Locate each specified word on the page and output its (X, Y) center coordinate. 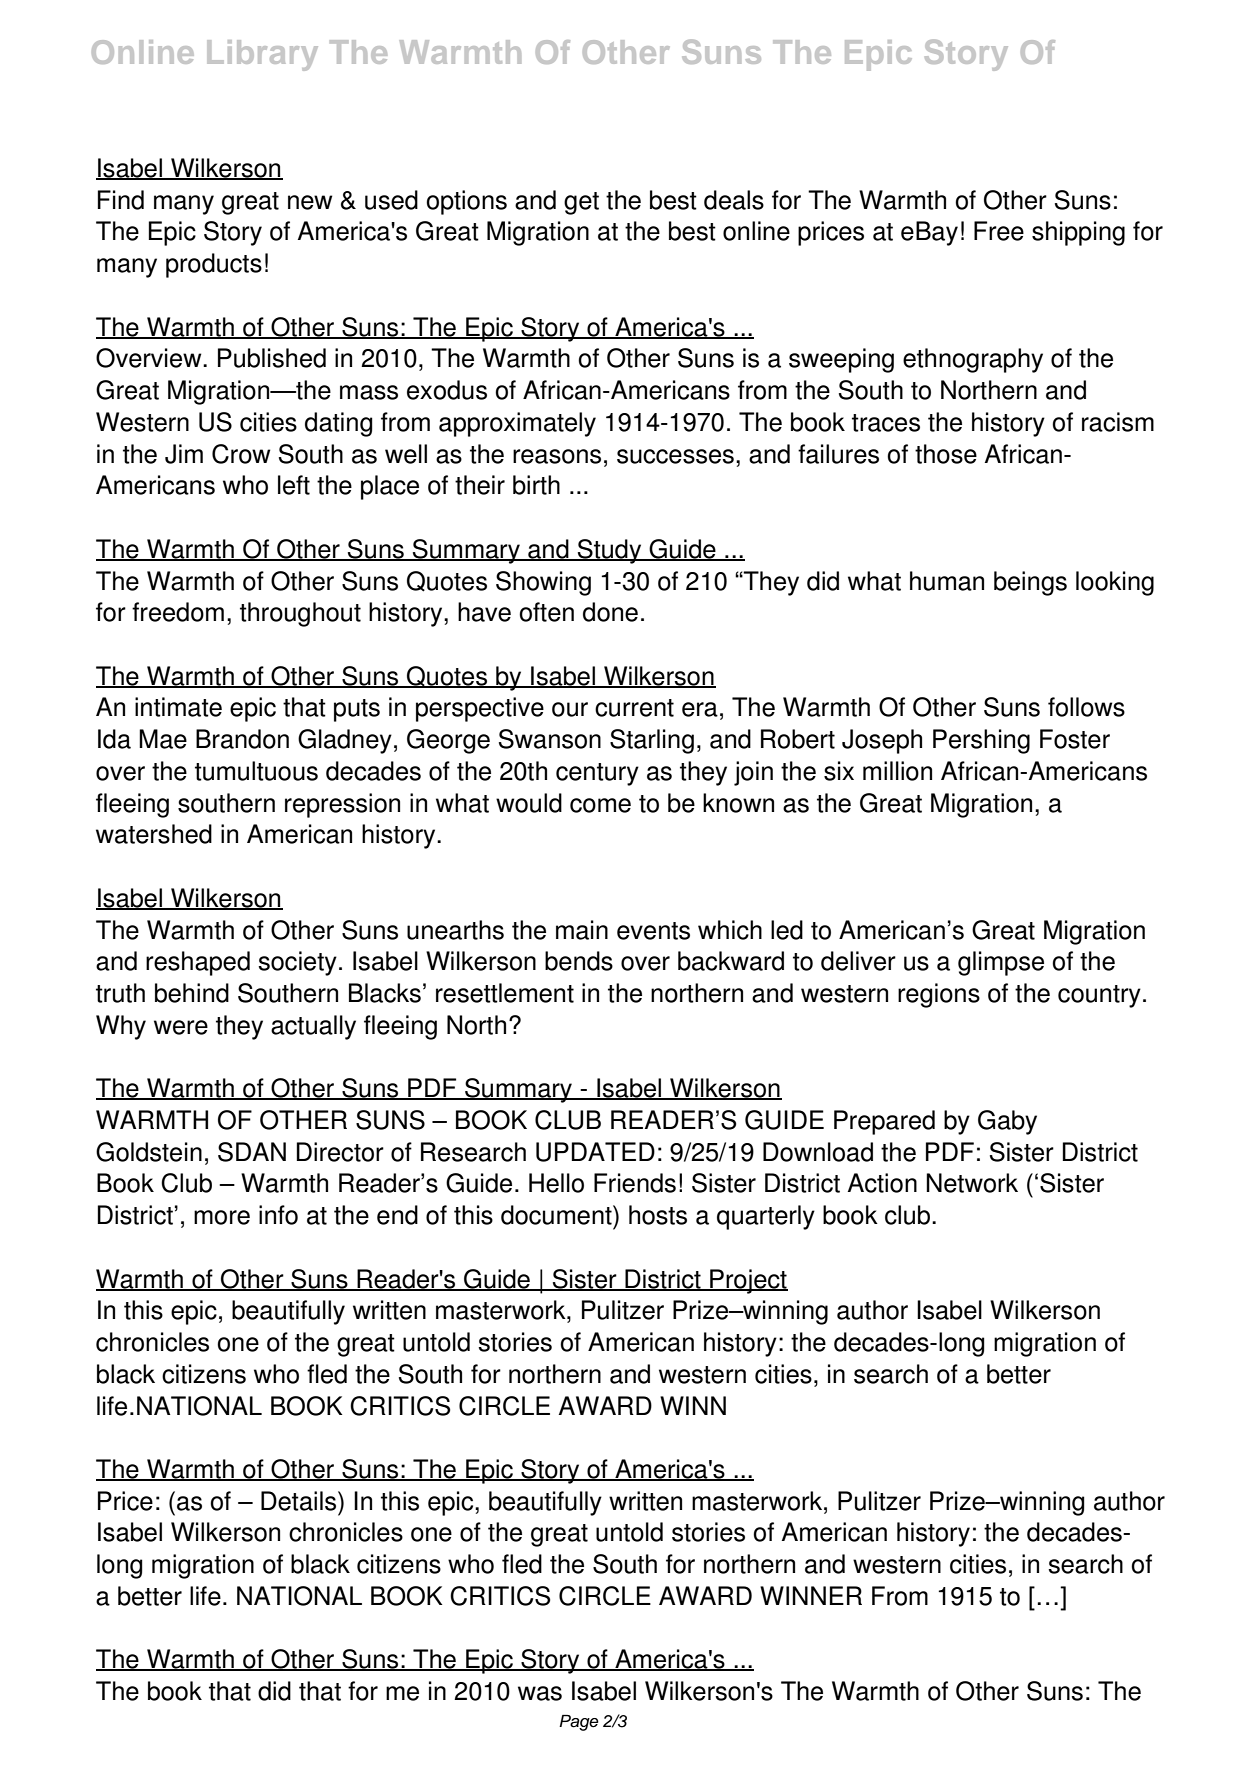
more (222, 1217)
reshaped (198, 963)
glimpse (1001, 963)
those (946, 454)
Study (610, 551)
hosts (658, 1215)
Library (262, 55)
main (582, 930)
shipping (1078, 233)
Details (300, 1501)
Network (972, 1183)
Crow (241, 454)
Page (579, 1723)
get (581, 203)
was (540, 1693)
